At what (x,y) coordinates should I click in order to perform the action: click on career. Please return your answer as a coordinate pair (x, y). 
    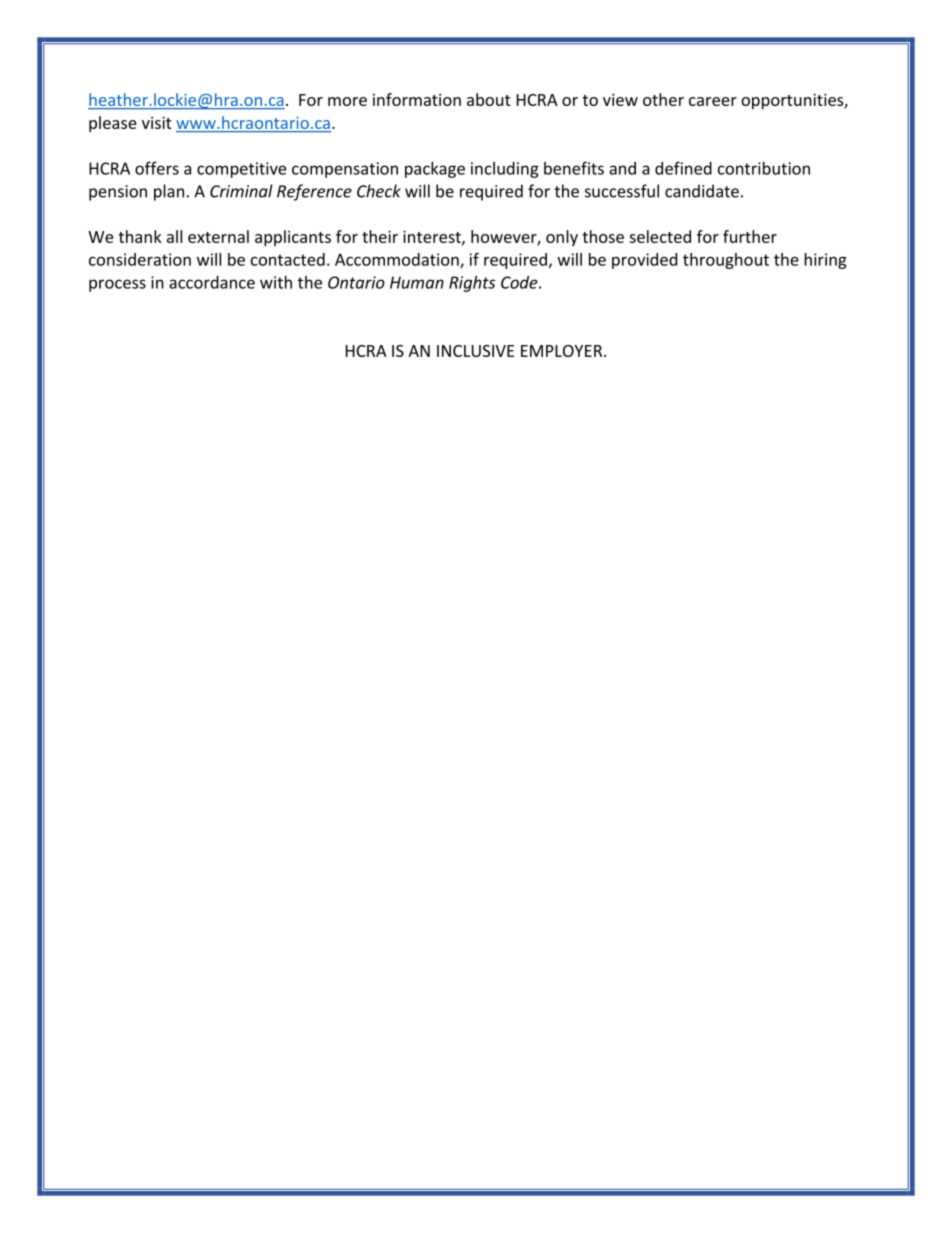
    Looking at the image, I should click on (713, 101).
